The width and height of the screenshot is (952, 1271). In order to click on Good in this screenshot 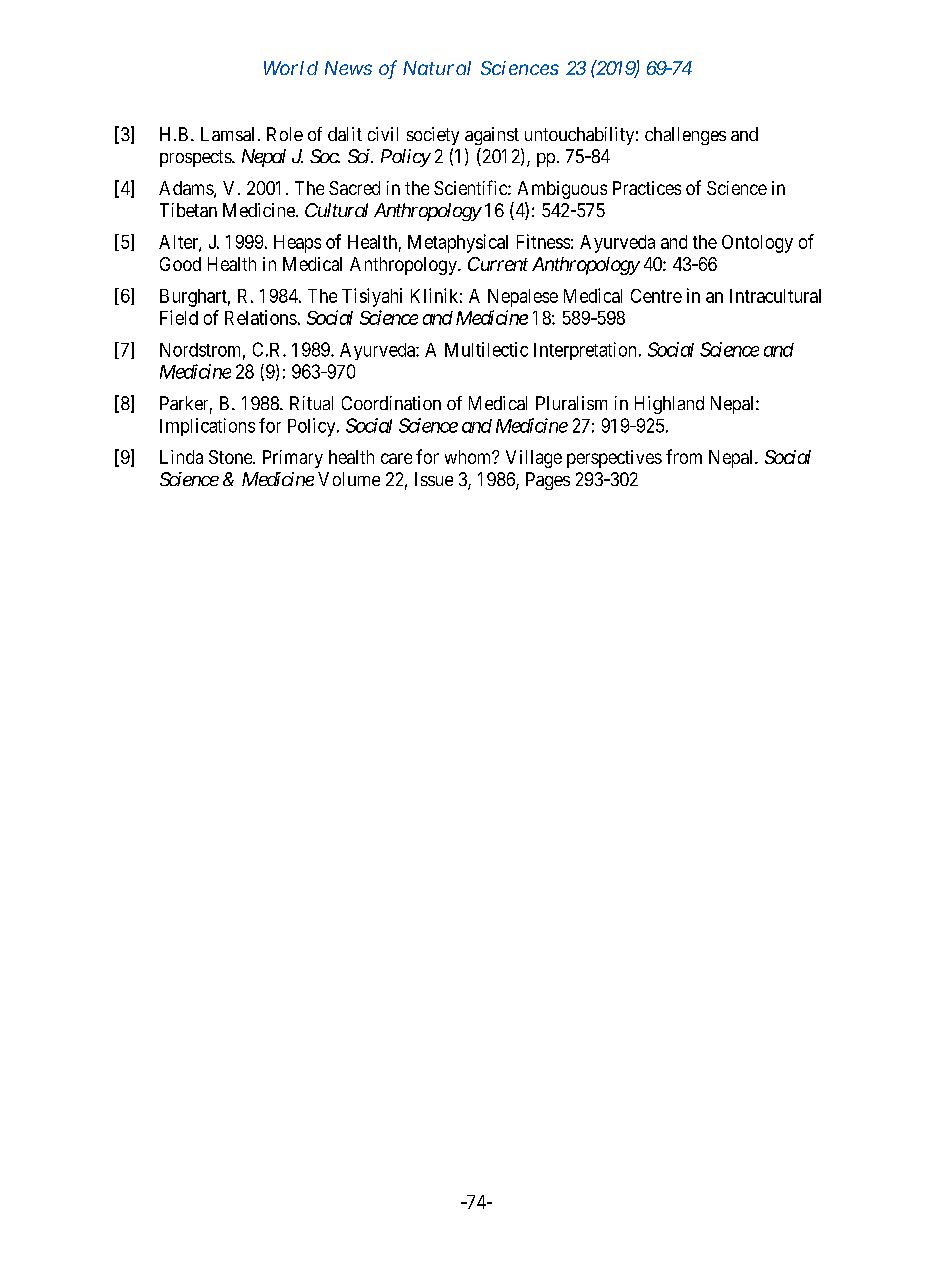, I will do `click(180, 264)`.
